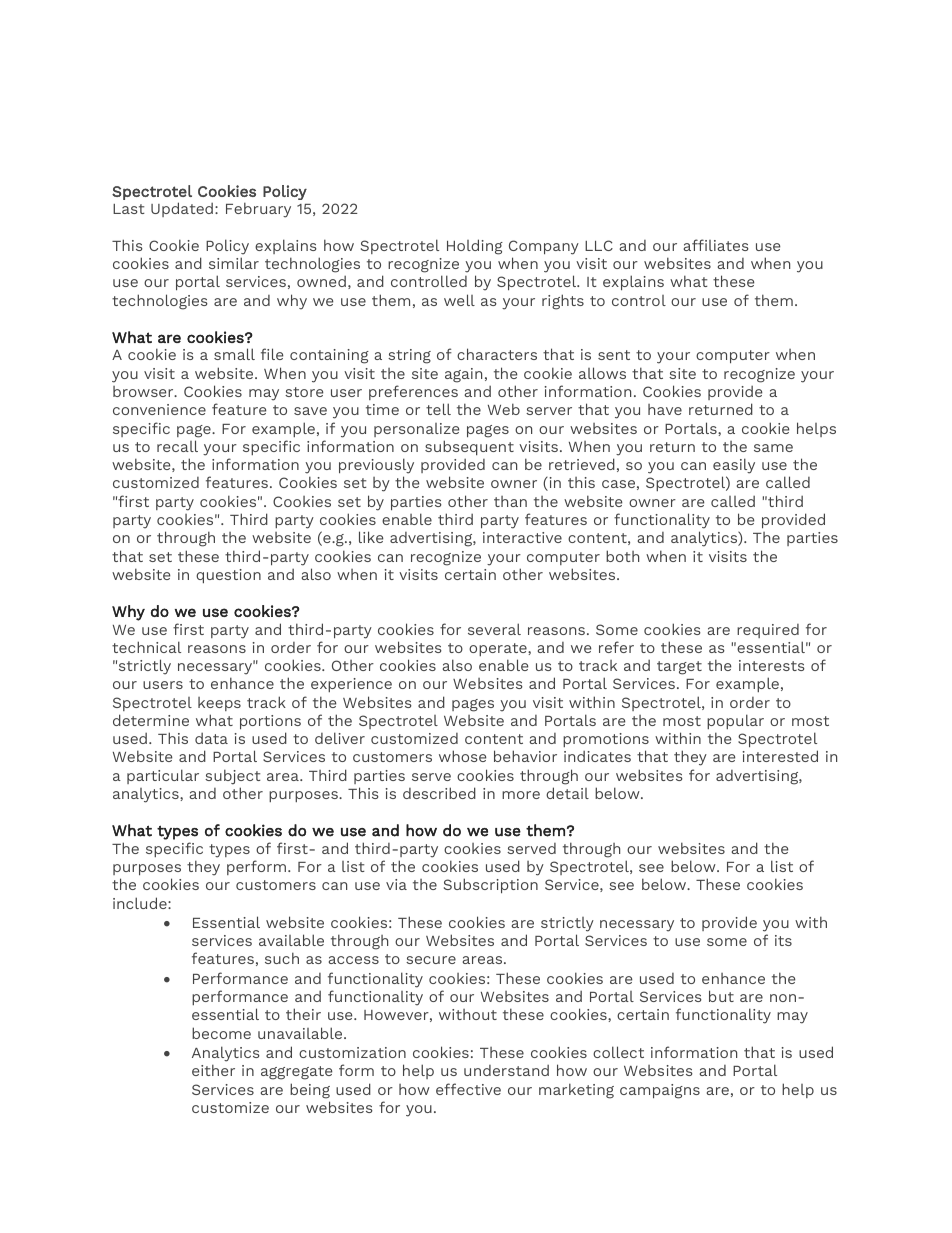 Image resolution: width=952 pixels, height=1233 pixels. Describe the element at coordinates (734, 466) in the image. I see `easily` at that location.
